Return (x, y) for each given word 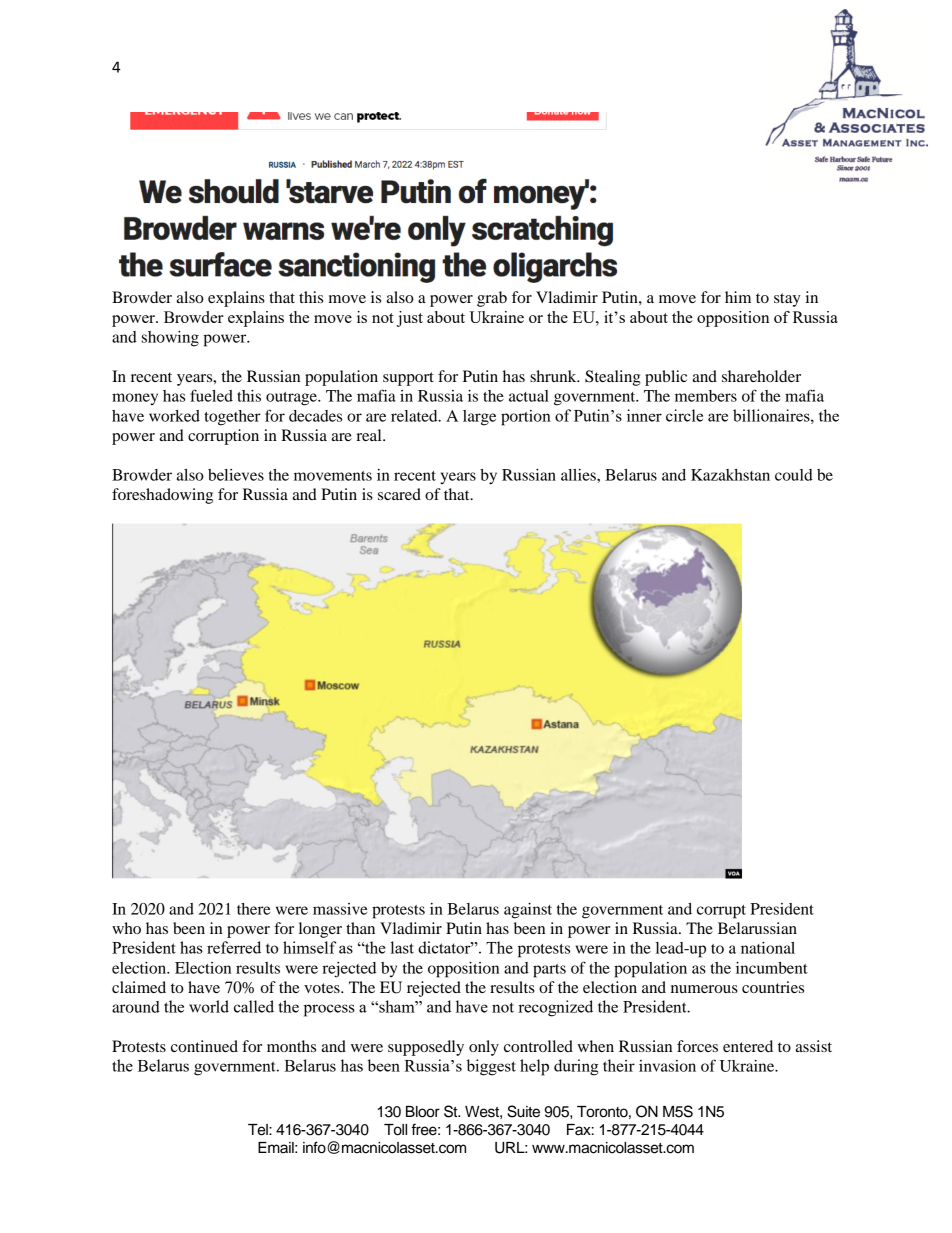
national (768, 948)
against (528, 911)
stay (787, 300)
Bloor (423, 1112)
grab (492, 299)
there (253, 909)
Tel (259, 1130)
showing (170, 339)
